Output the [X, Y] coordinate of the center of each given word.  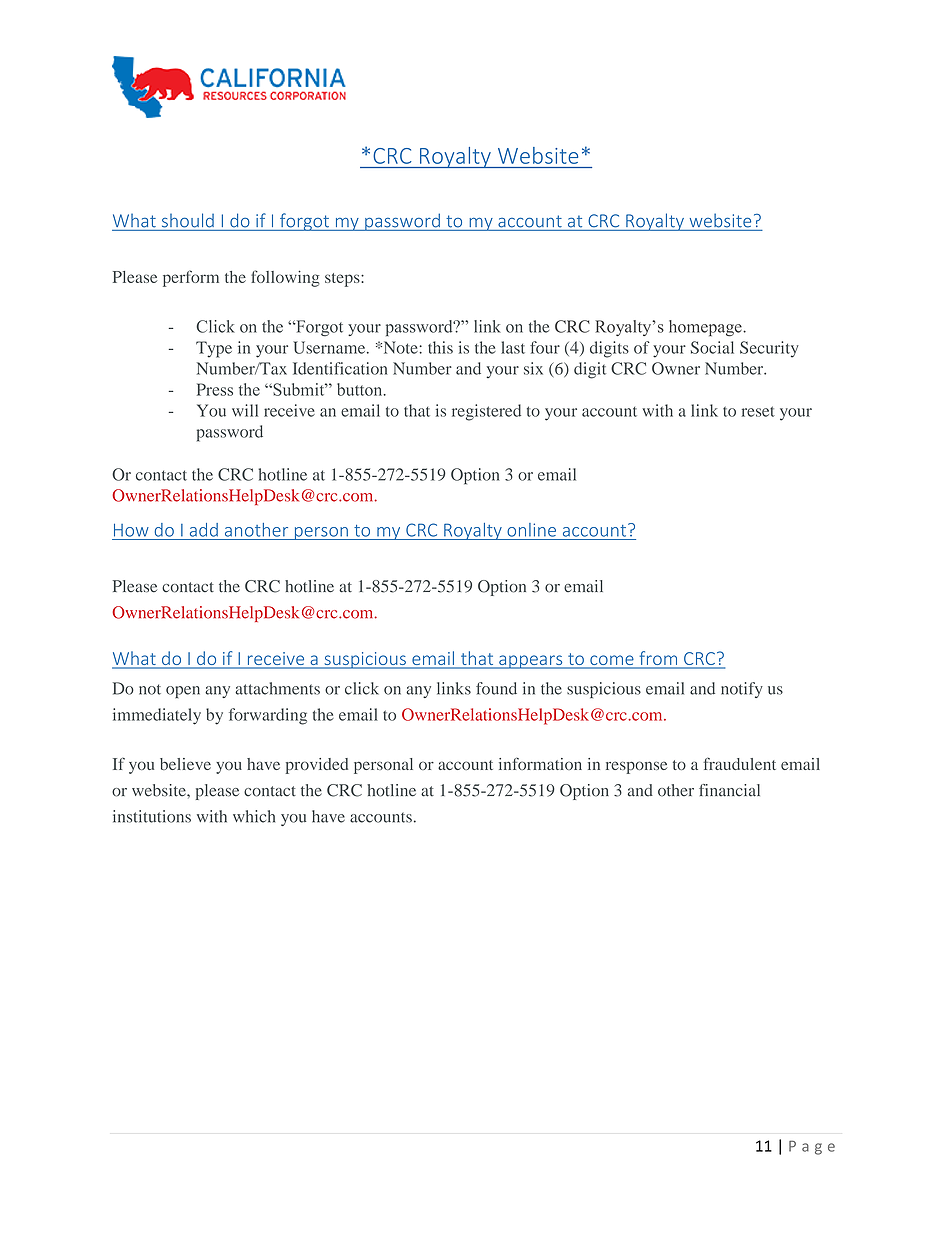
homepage [706, 328]
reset [758, 411]
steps [343, 280]
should [188, 220]
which [254, 816]
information [540, 763]
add [204, 530]
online [531, 530]
